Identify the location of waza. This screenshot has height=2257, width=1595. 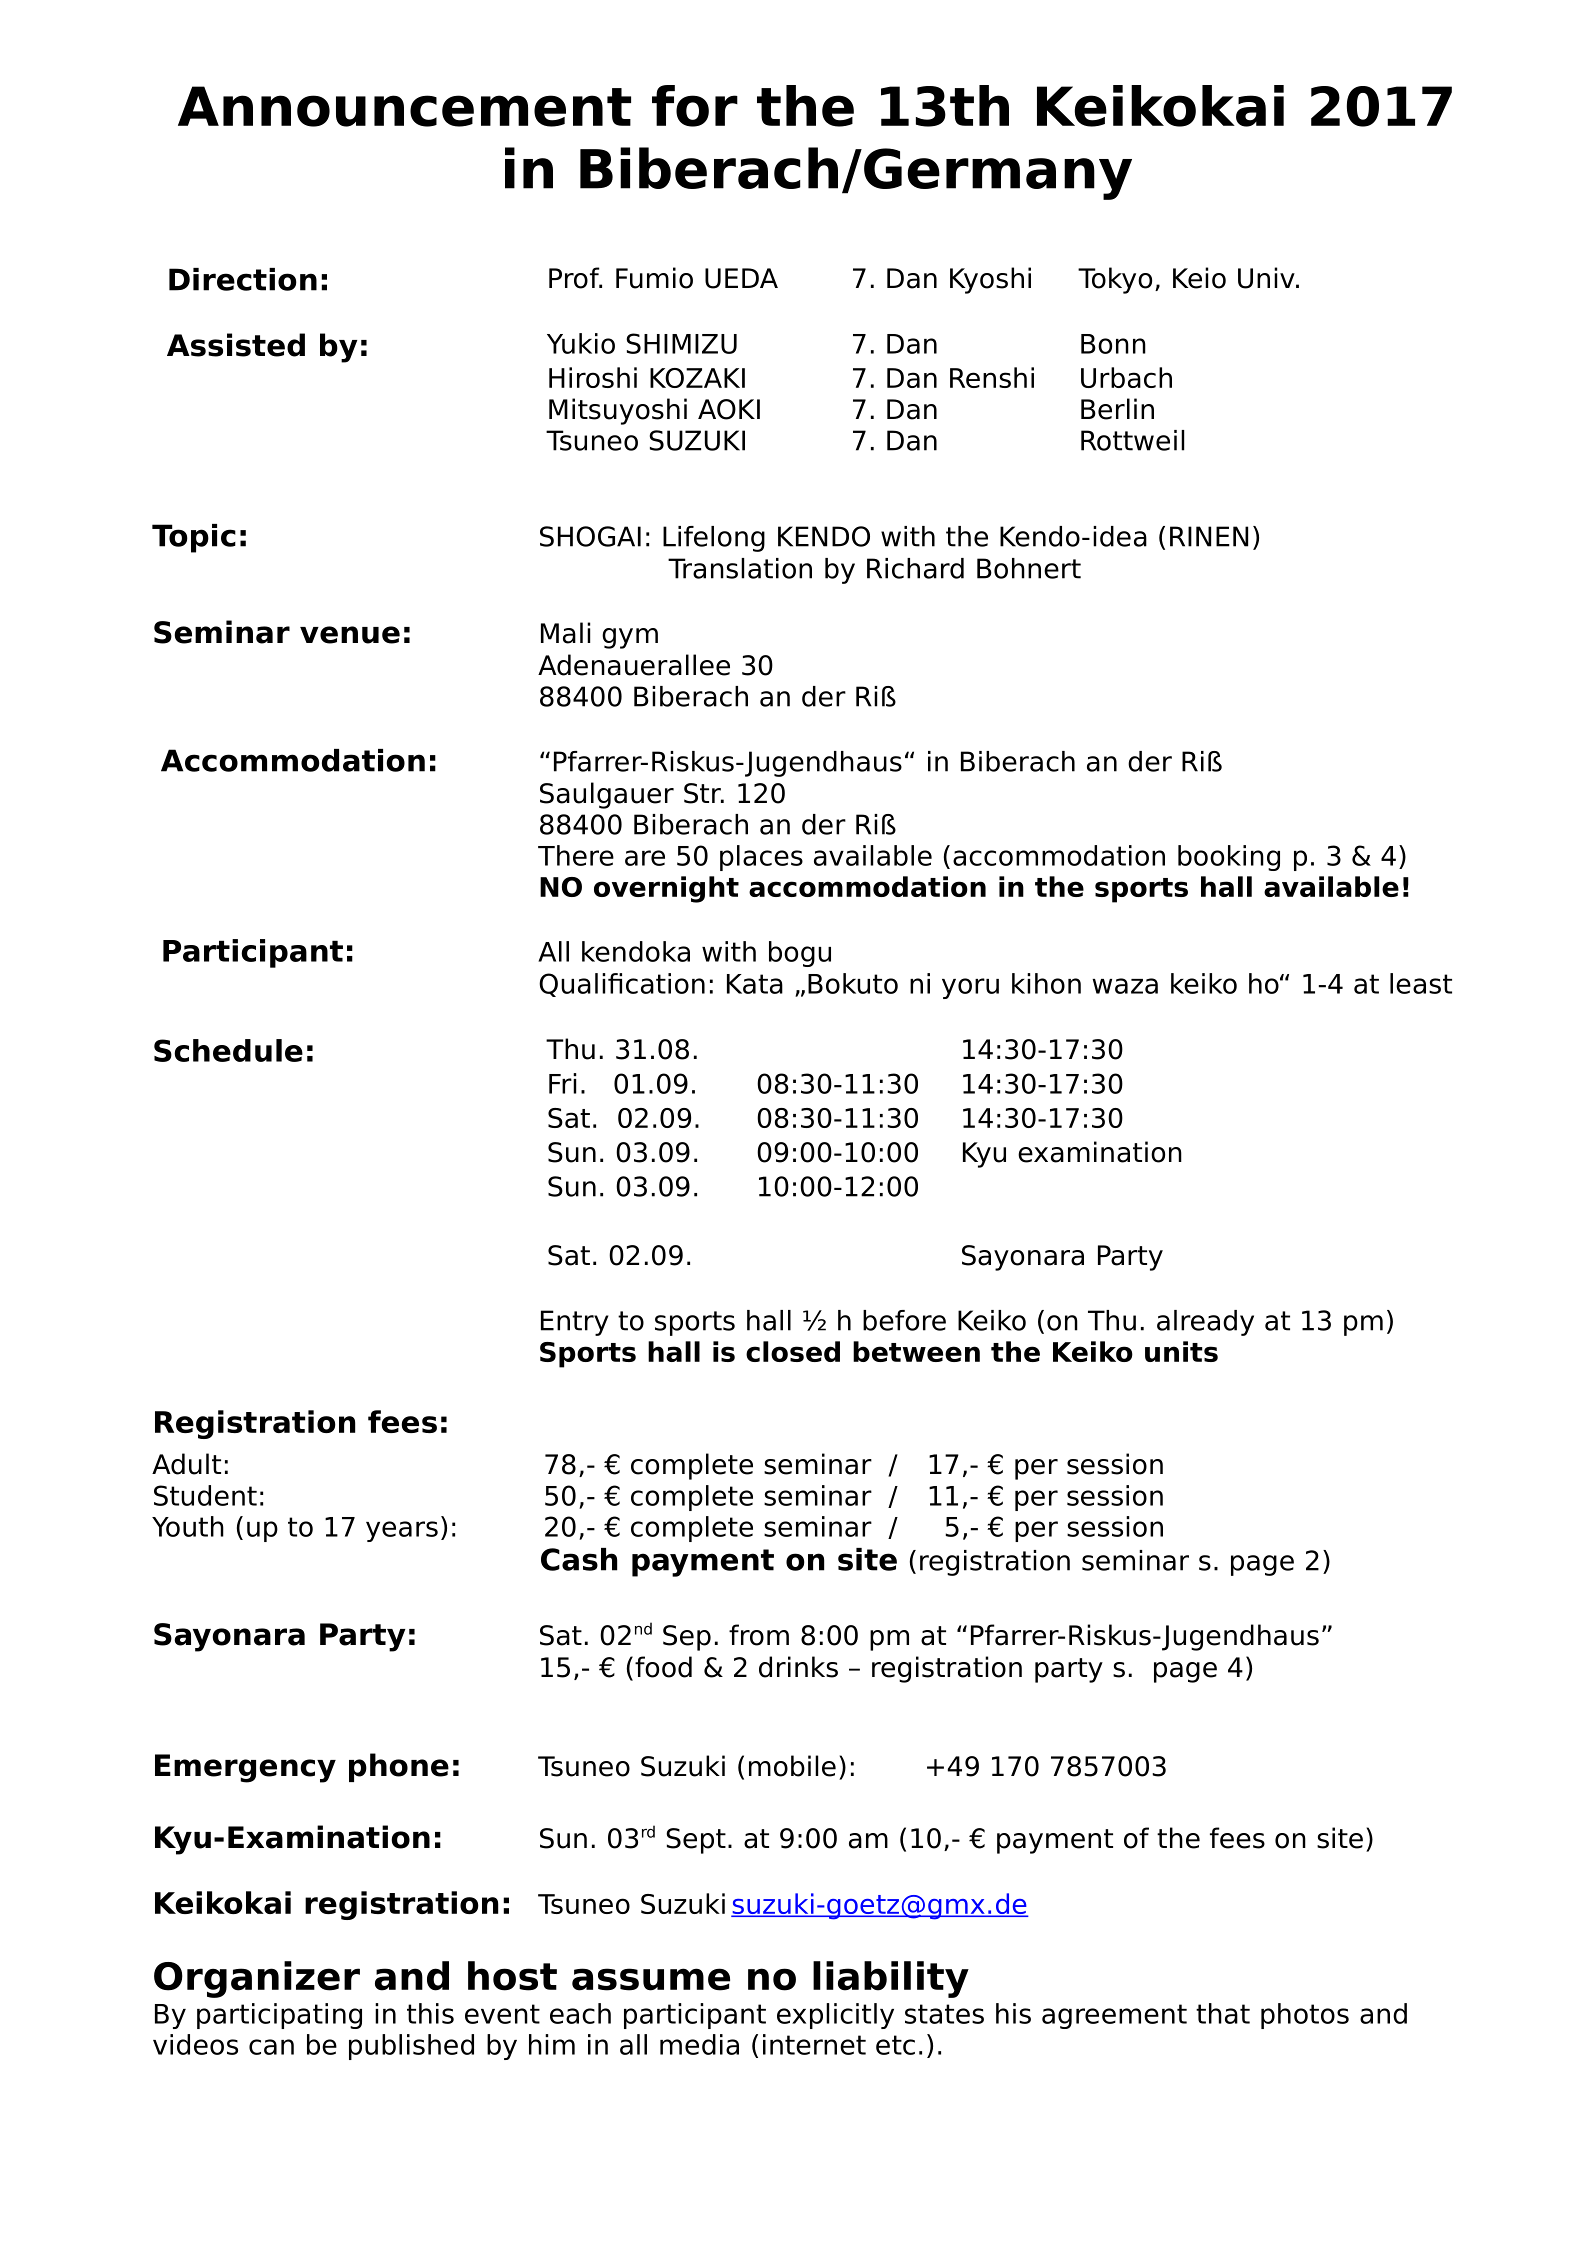
(1125, 986).
